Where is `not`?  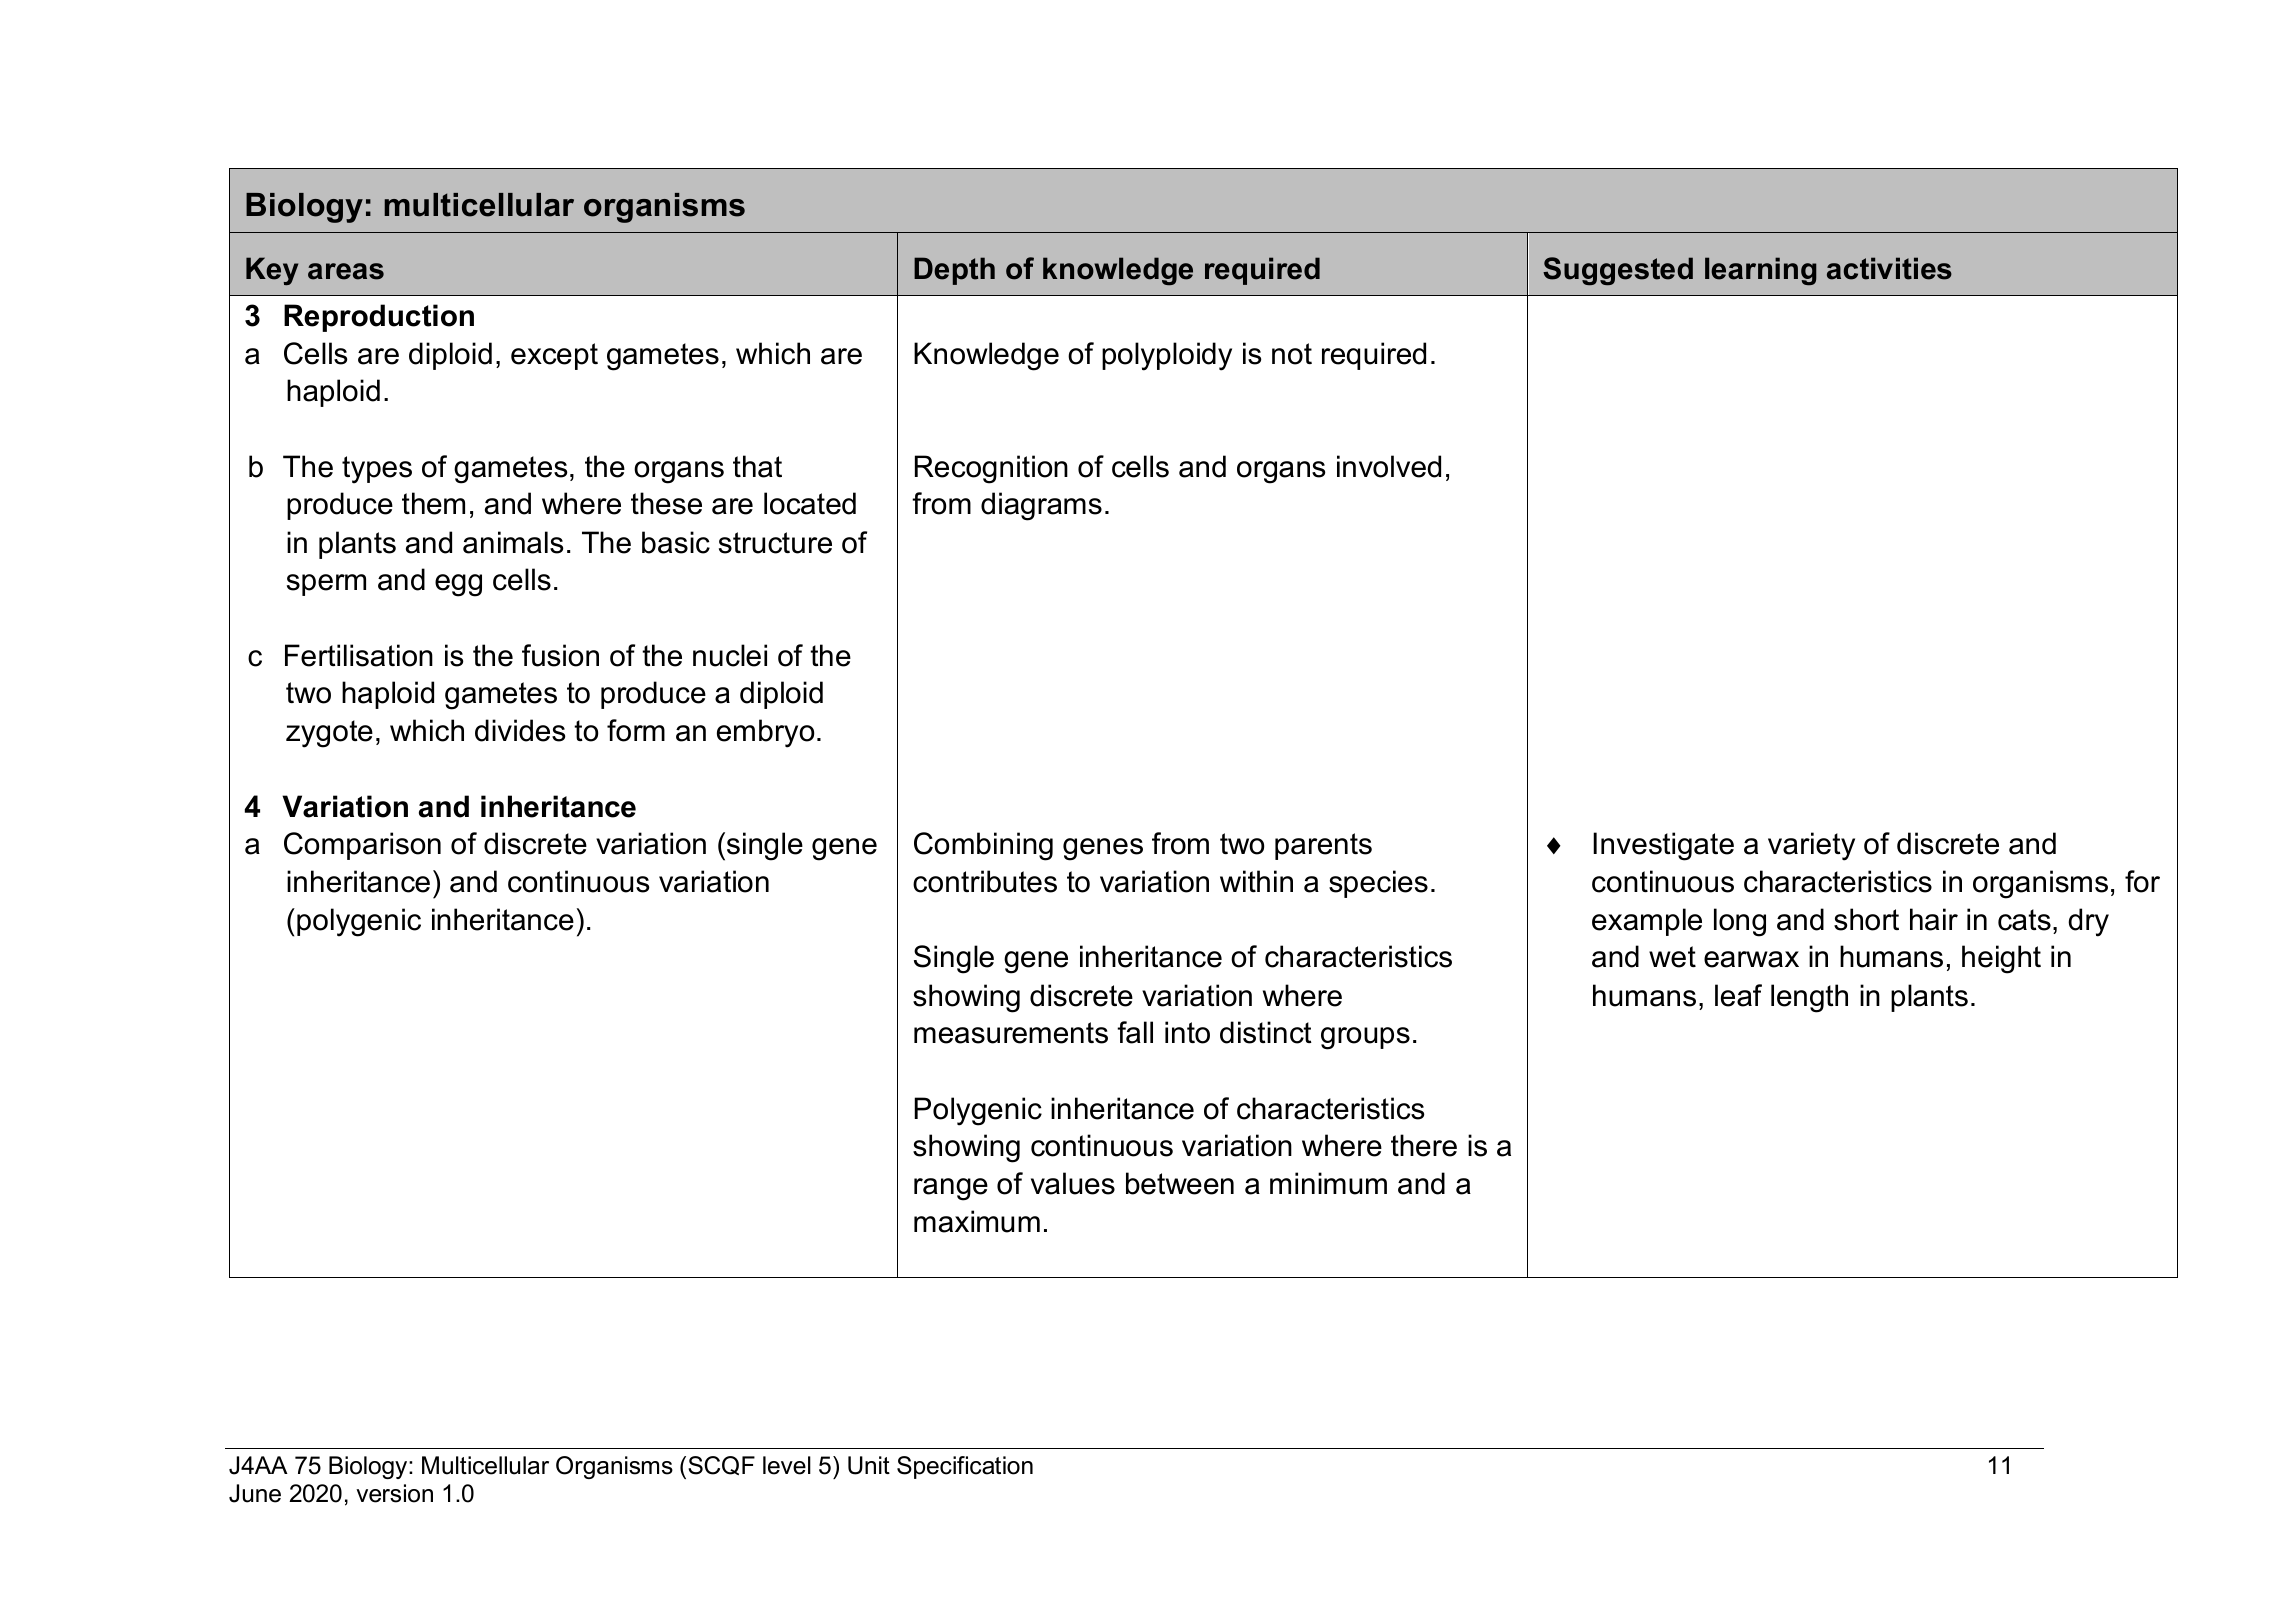
not is located at coordinates (1292, 354).
